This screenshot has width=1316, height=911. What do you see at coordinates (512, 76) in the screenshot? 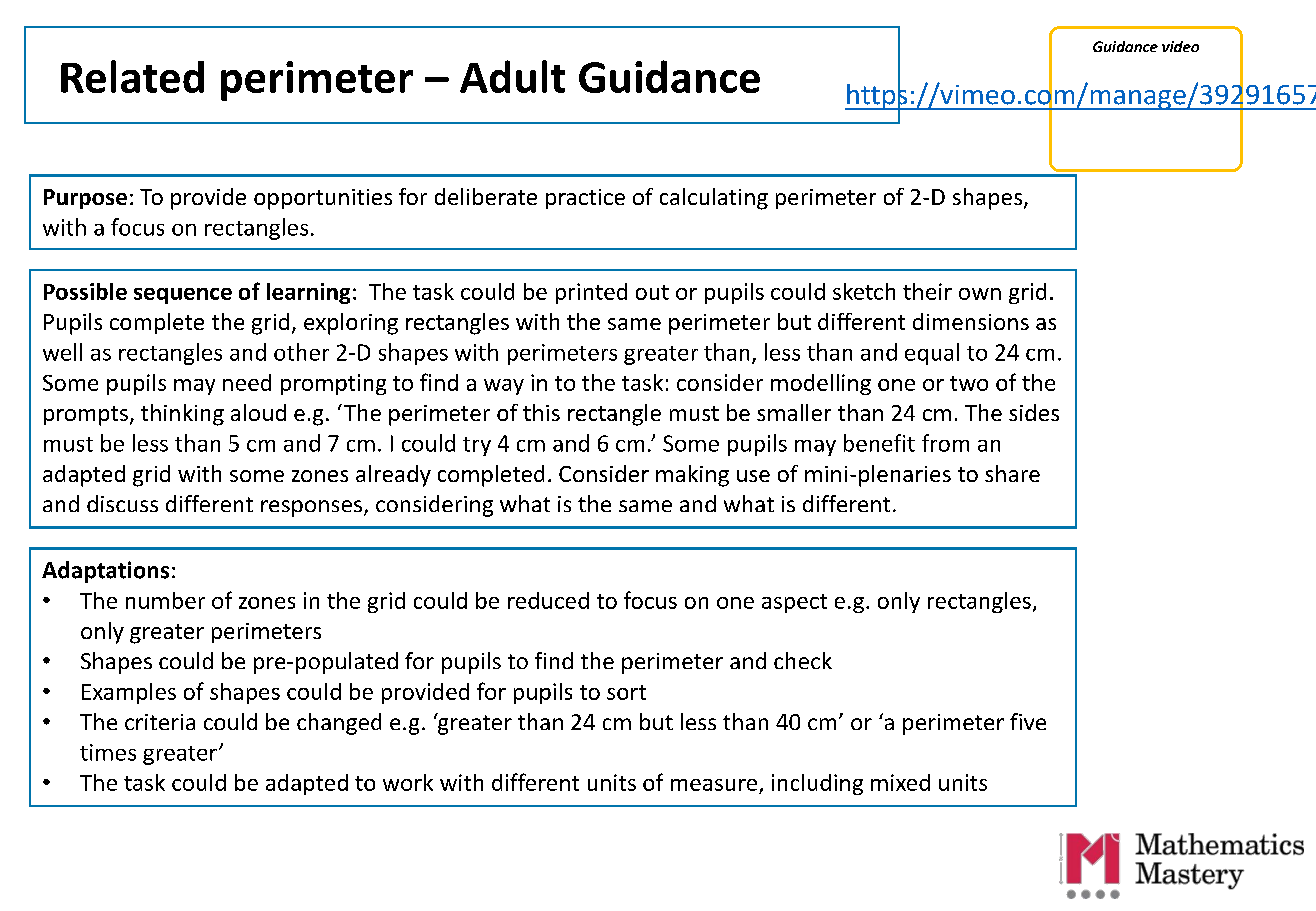
I see `Adult` at bounding box center [512, 76].
